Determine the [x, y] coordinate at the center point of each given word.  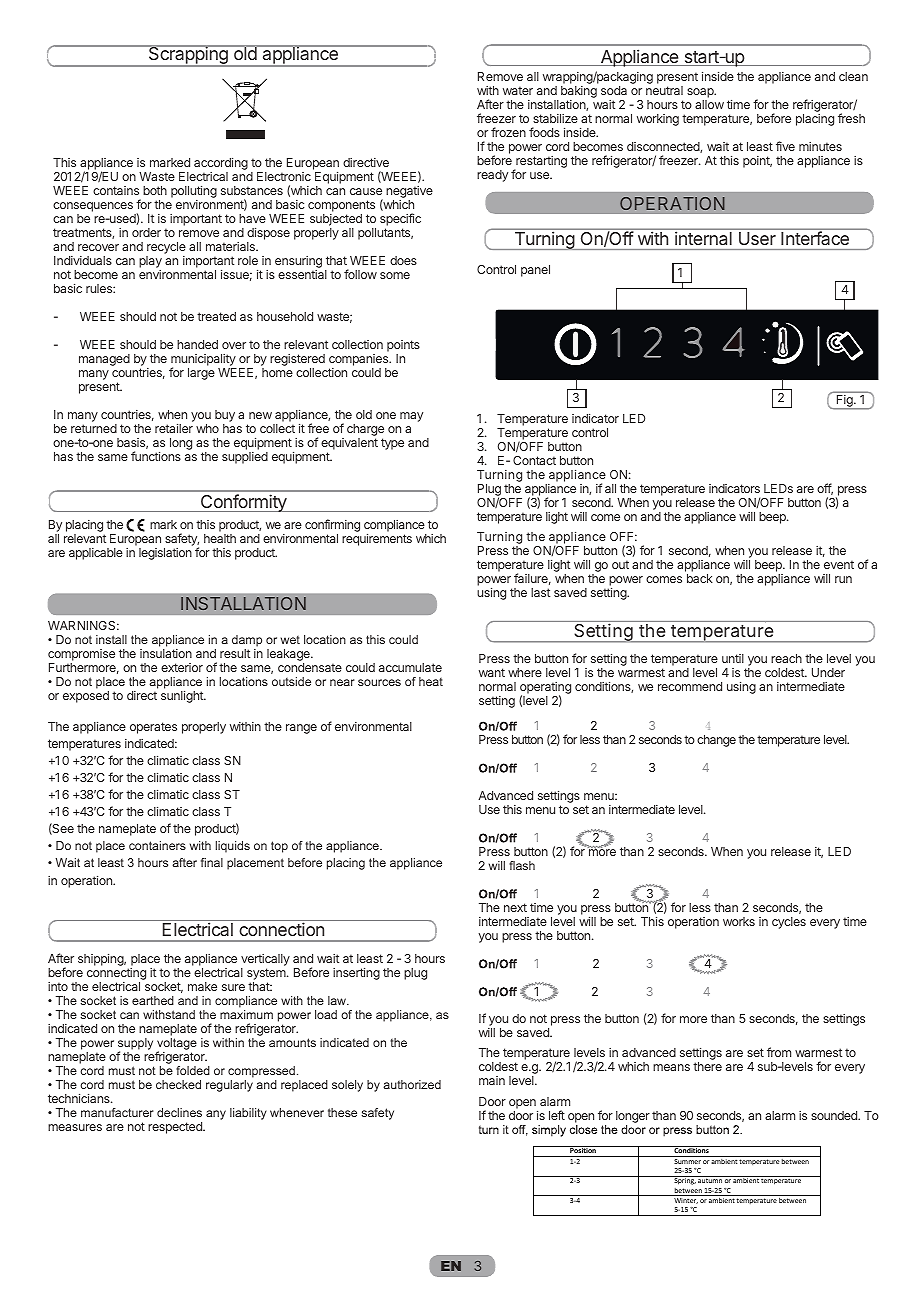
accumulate [410, 667]
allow [709, 104]
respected [176, 1128]
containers [157, 845]
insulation [166, 653]
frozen [508, 132]
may [411, 417]
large [201, 374]
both [155, 190]
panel [535, 271]
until [733, 658]
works [739, 921]
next [515, 907]
